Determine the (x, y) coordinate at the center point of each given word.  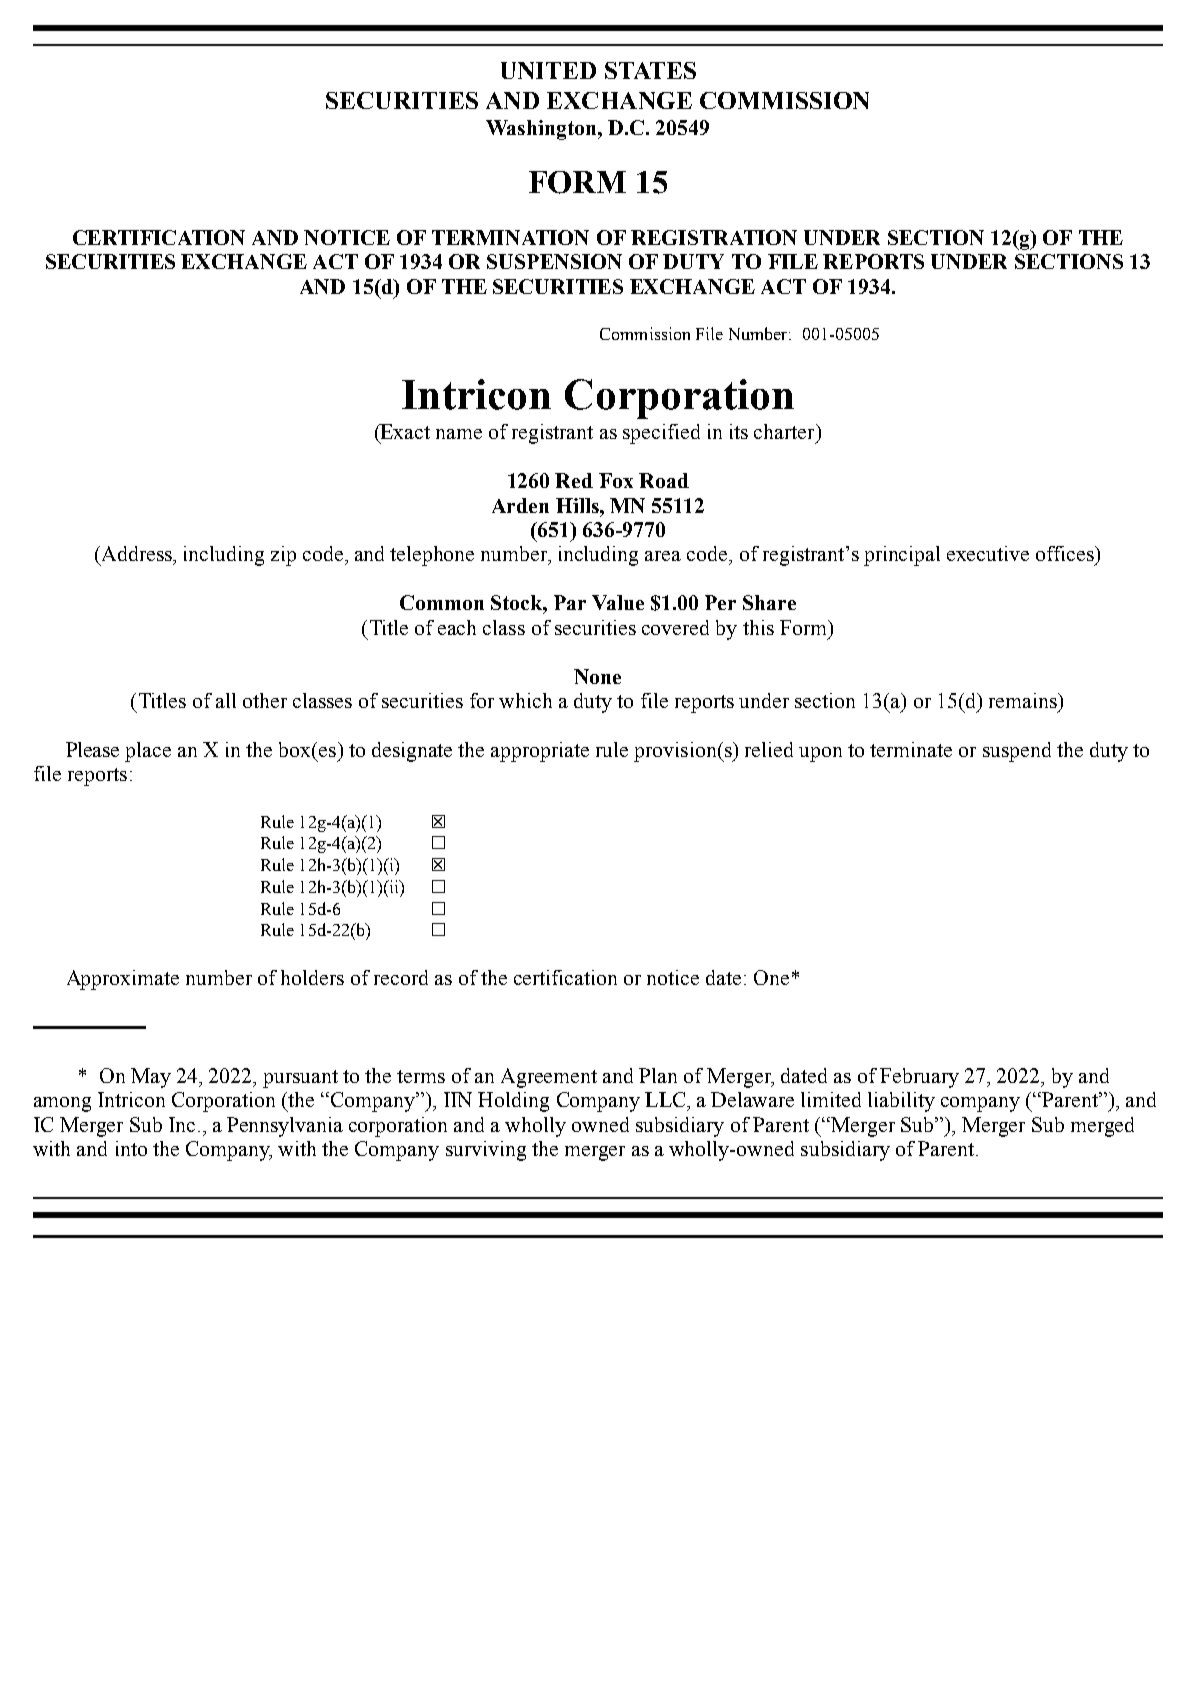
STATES (650, 70)
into (131, 1148)
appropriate (540, 752)
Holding (513, 1102)
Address (136, 553)
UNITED (548, 70)
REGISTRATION (714, 237)
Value (618, 602)
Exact (404, 431)
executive (988, 553)
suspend (1017, 752)
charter (785, 431)
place (148, 752)
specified (661, 434)
